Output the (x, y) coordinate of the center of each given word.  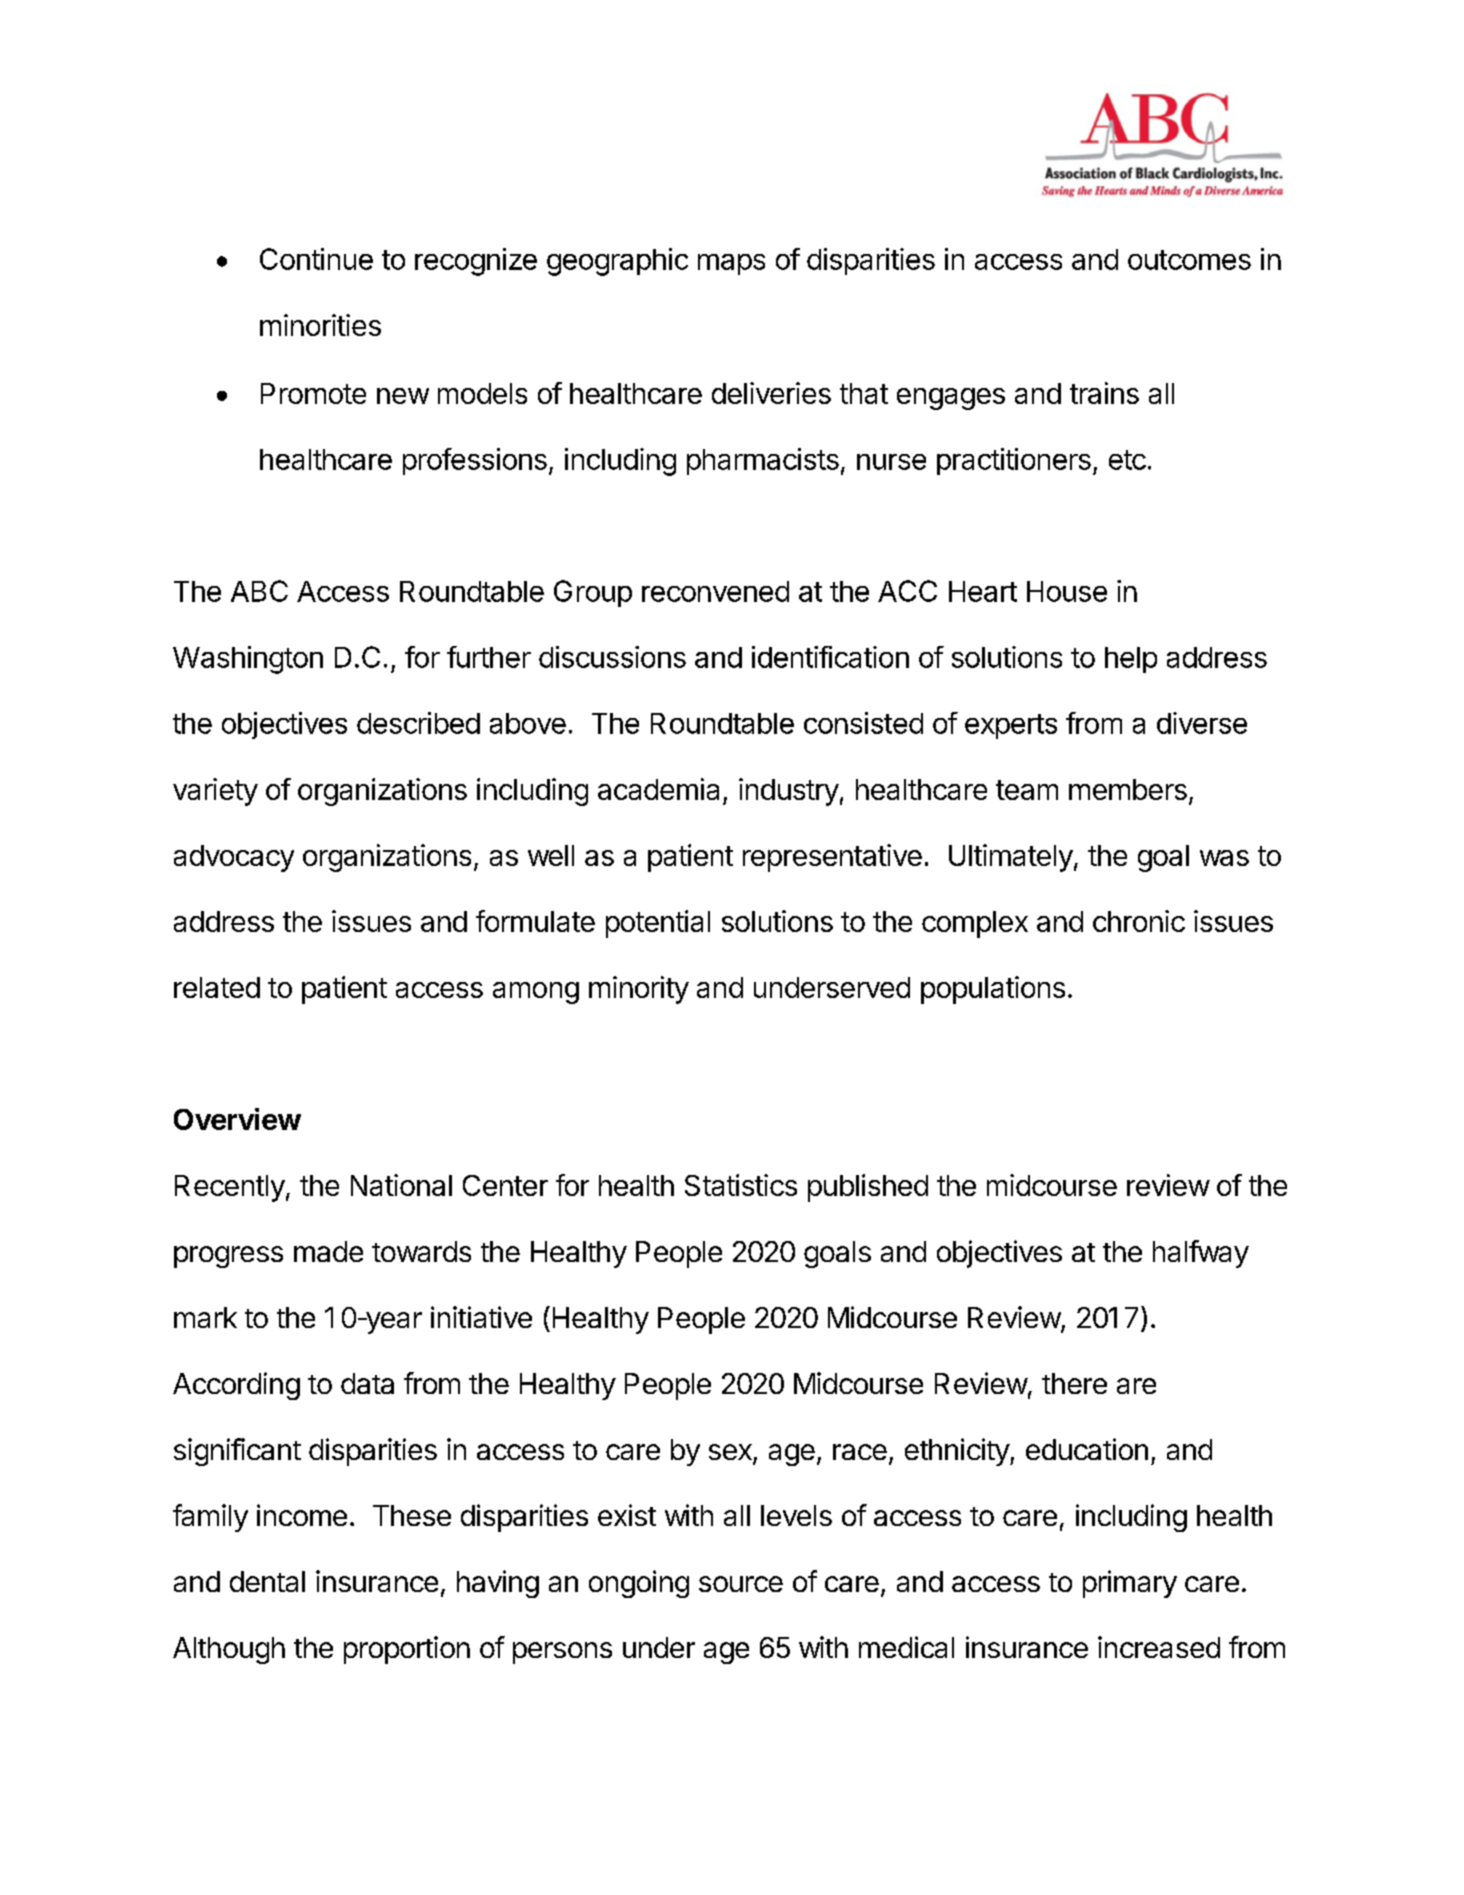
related (217, 987)
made (328, 1251)
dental (267, 1581)
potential (658, 924)
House (1067, 591)
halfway (1201, 1254)
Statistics (741, 1185)
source (741, 1584)
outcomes (1189, 260)
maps (731, 264)
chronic (1139, 921)
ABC (259, 591)
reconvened (715, 591)
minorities (320, 325)
